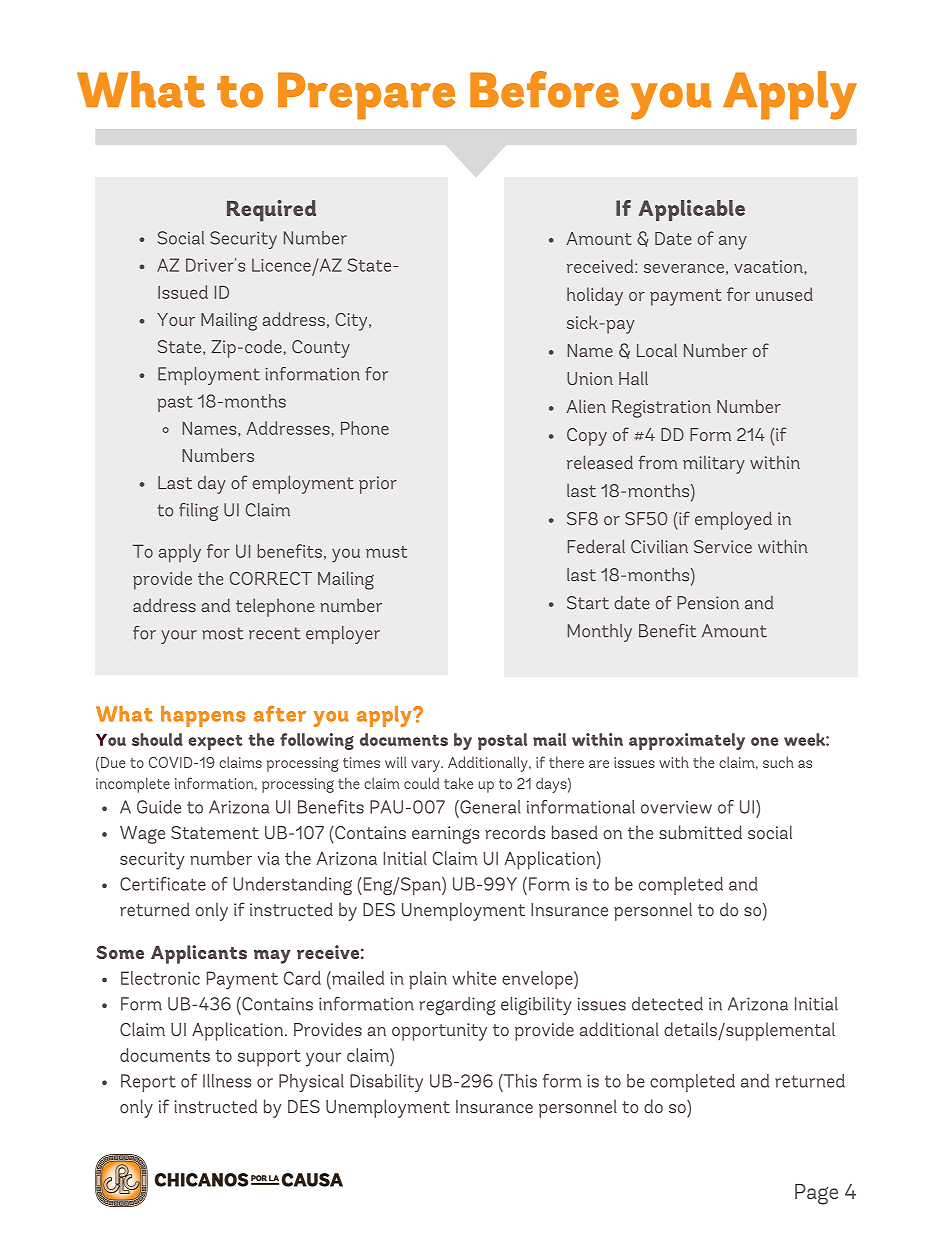  What do you see at coordinates (227, 1081) in the screenshot?
I see `Illness` at bounding box center [227, 1081].
